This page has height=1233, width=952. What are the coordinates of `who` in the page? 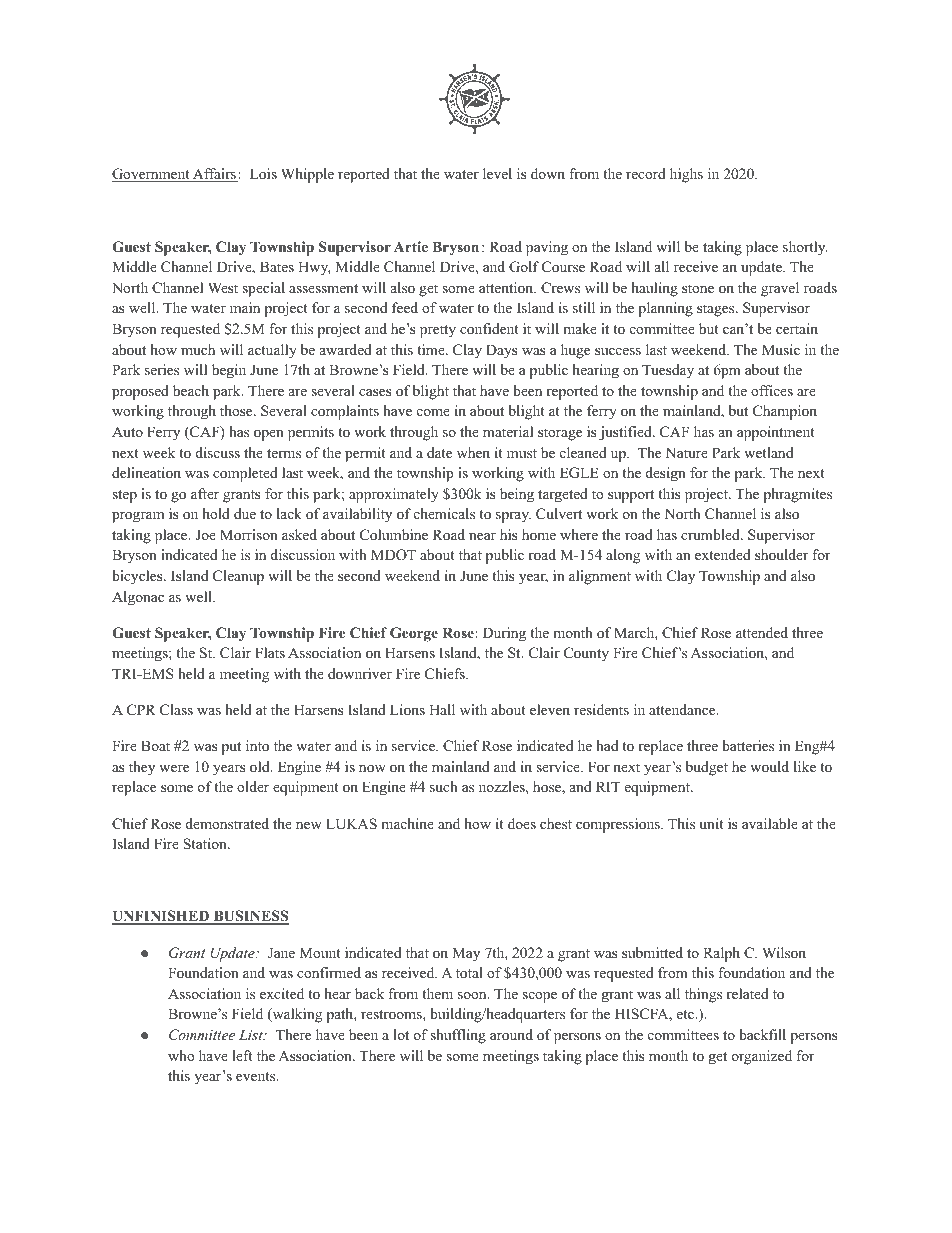 It's located at (181, 1055).
